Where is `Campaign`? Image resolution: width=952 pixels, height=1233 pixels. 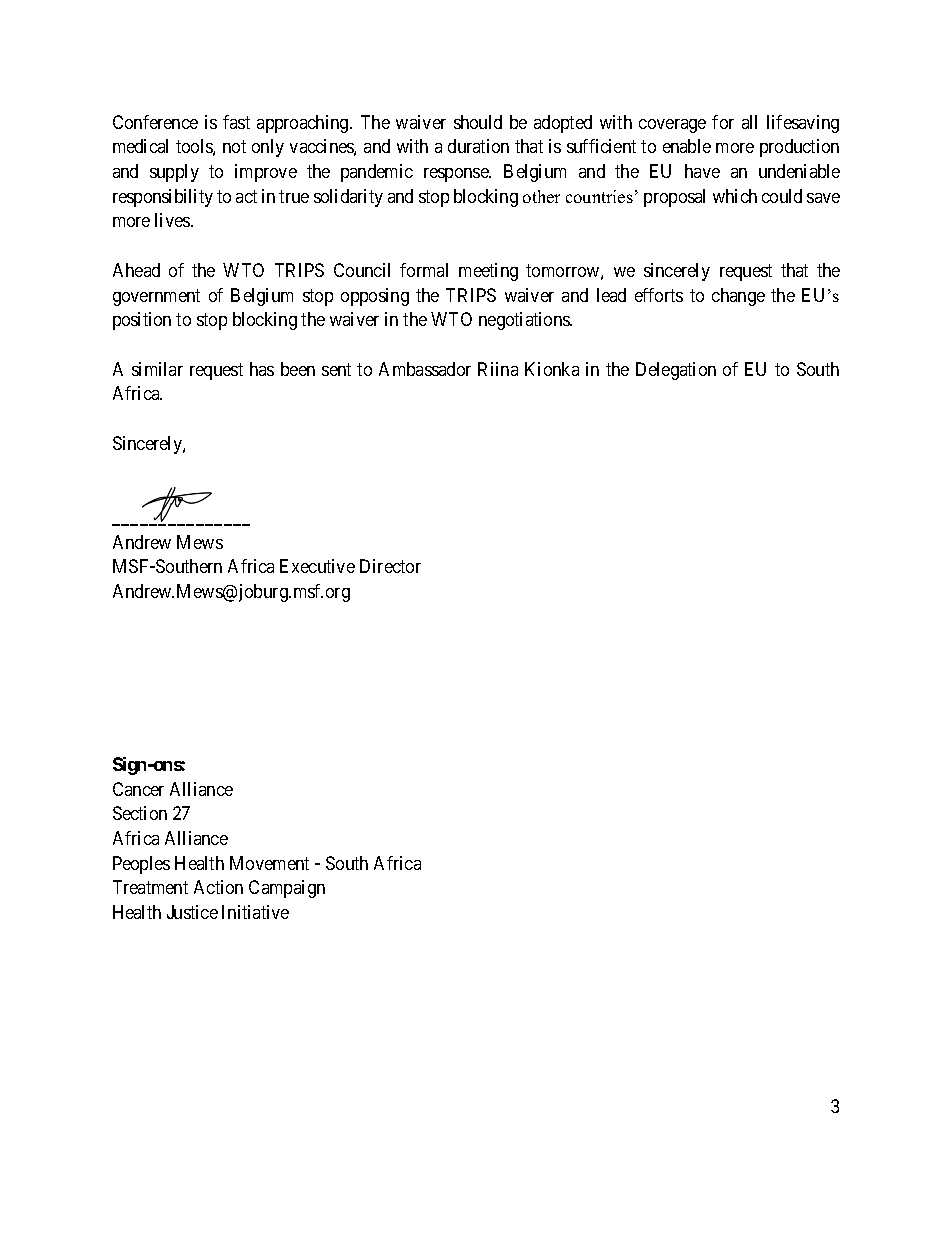
Campaign is located at coordinates (287, 889).
